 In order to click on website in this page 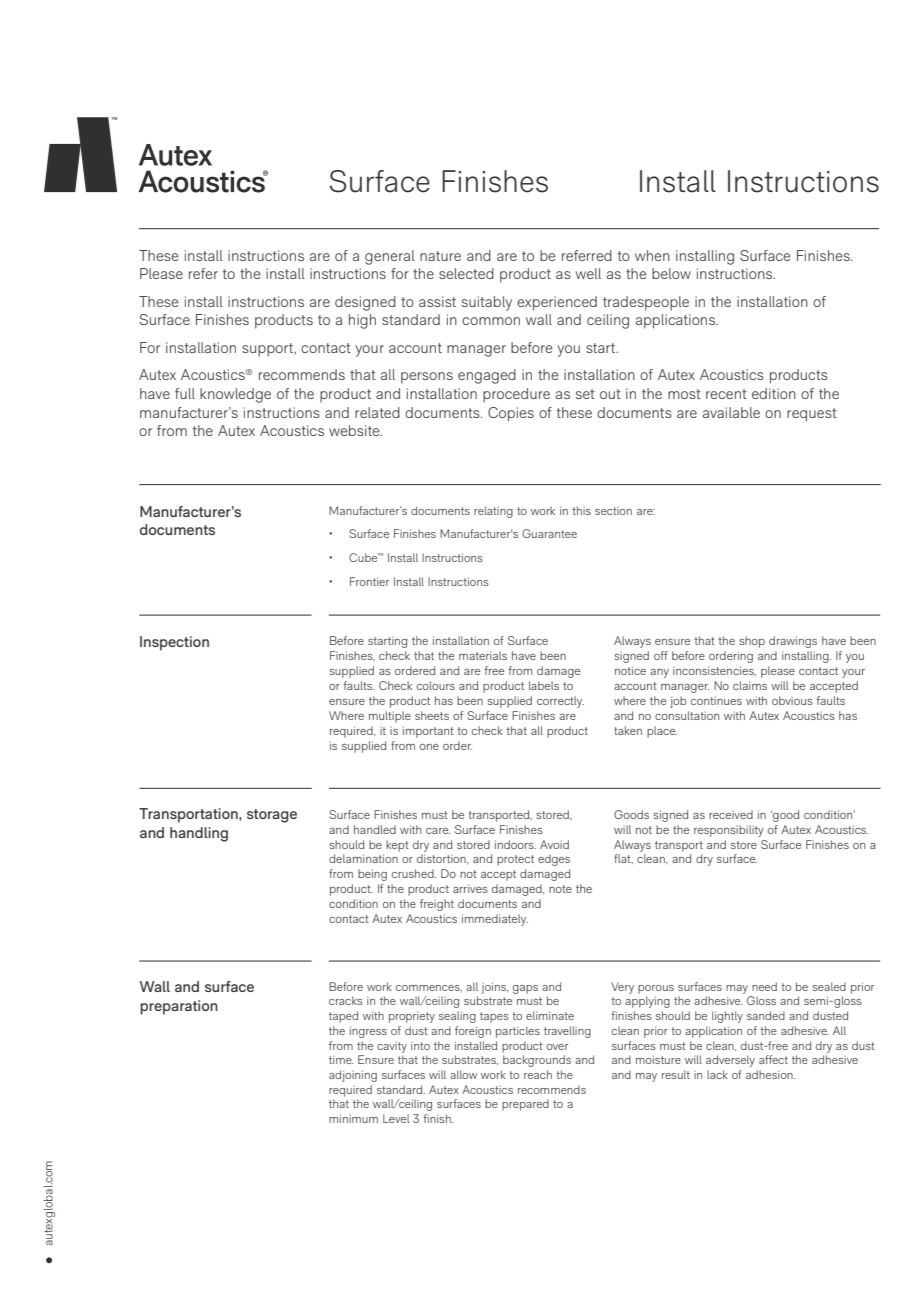, I will do `click(355, 430)`.
